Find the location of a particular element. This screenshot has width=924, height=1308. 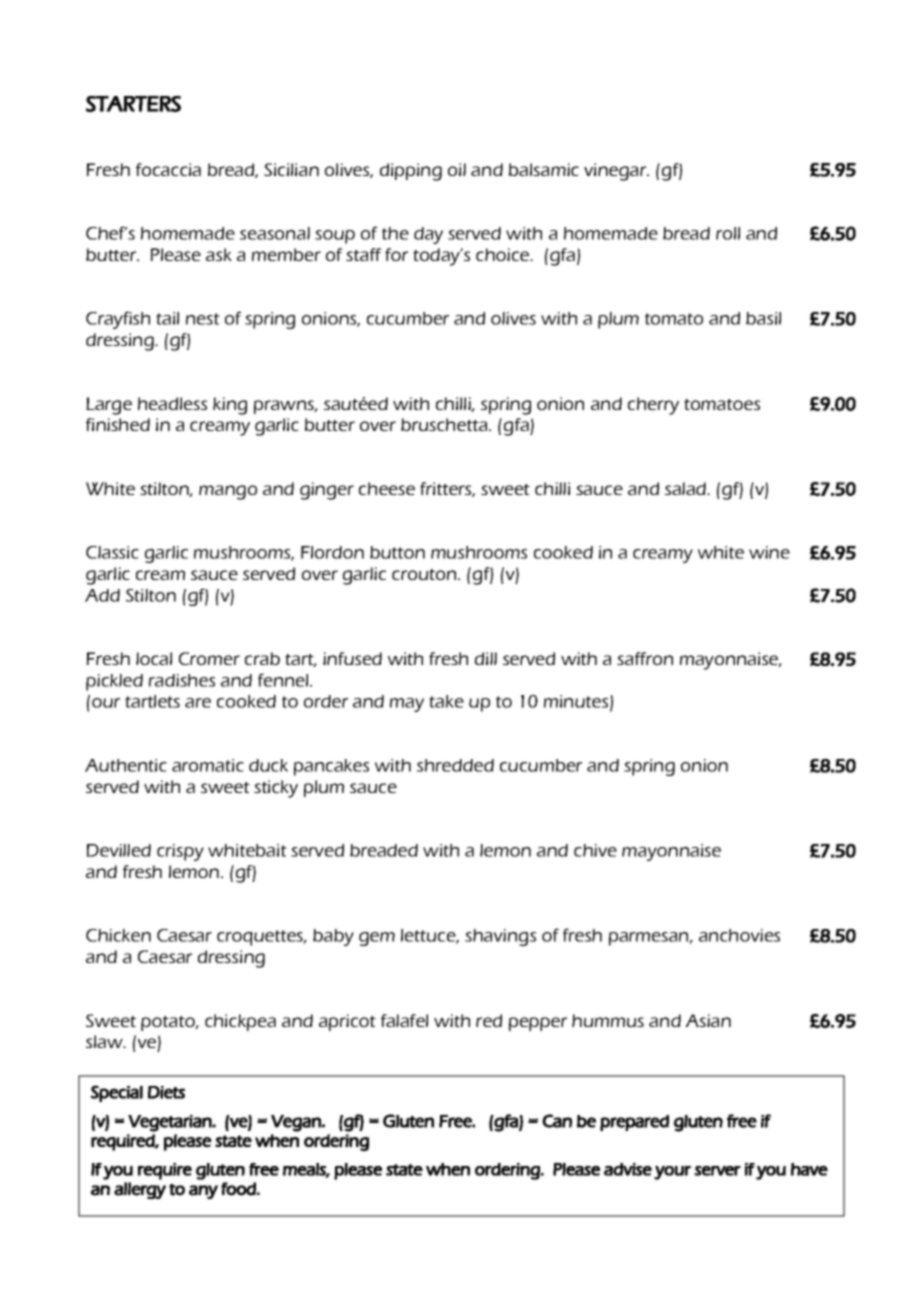

wine is located at coordinates (769, 552).
